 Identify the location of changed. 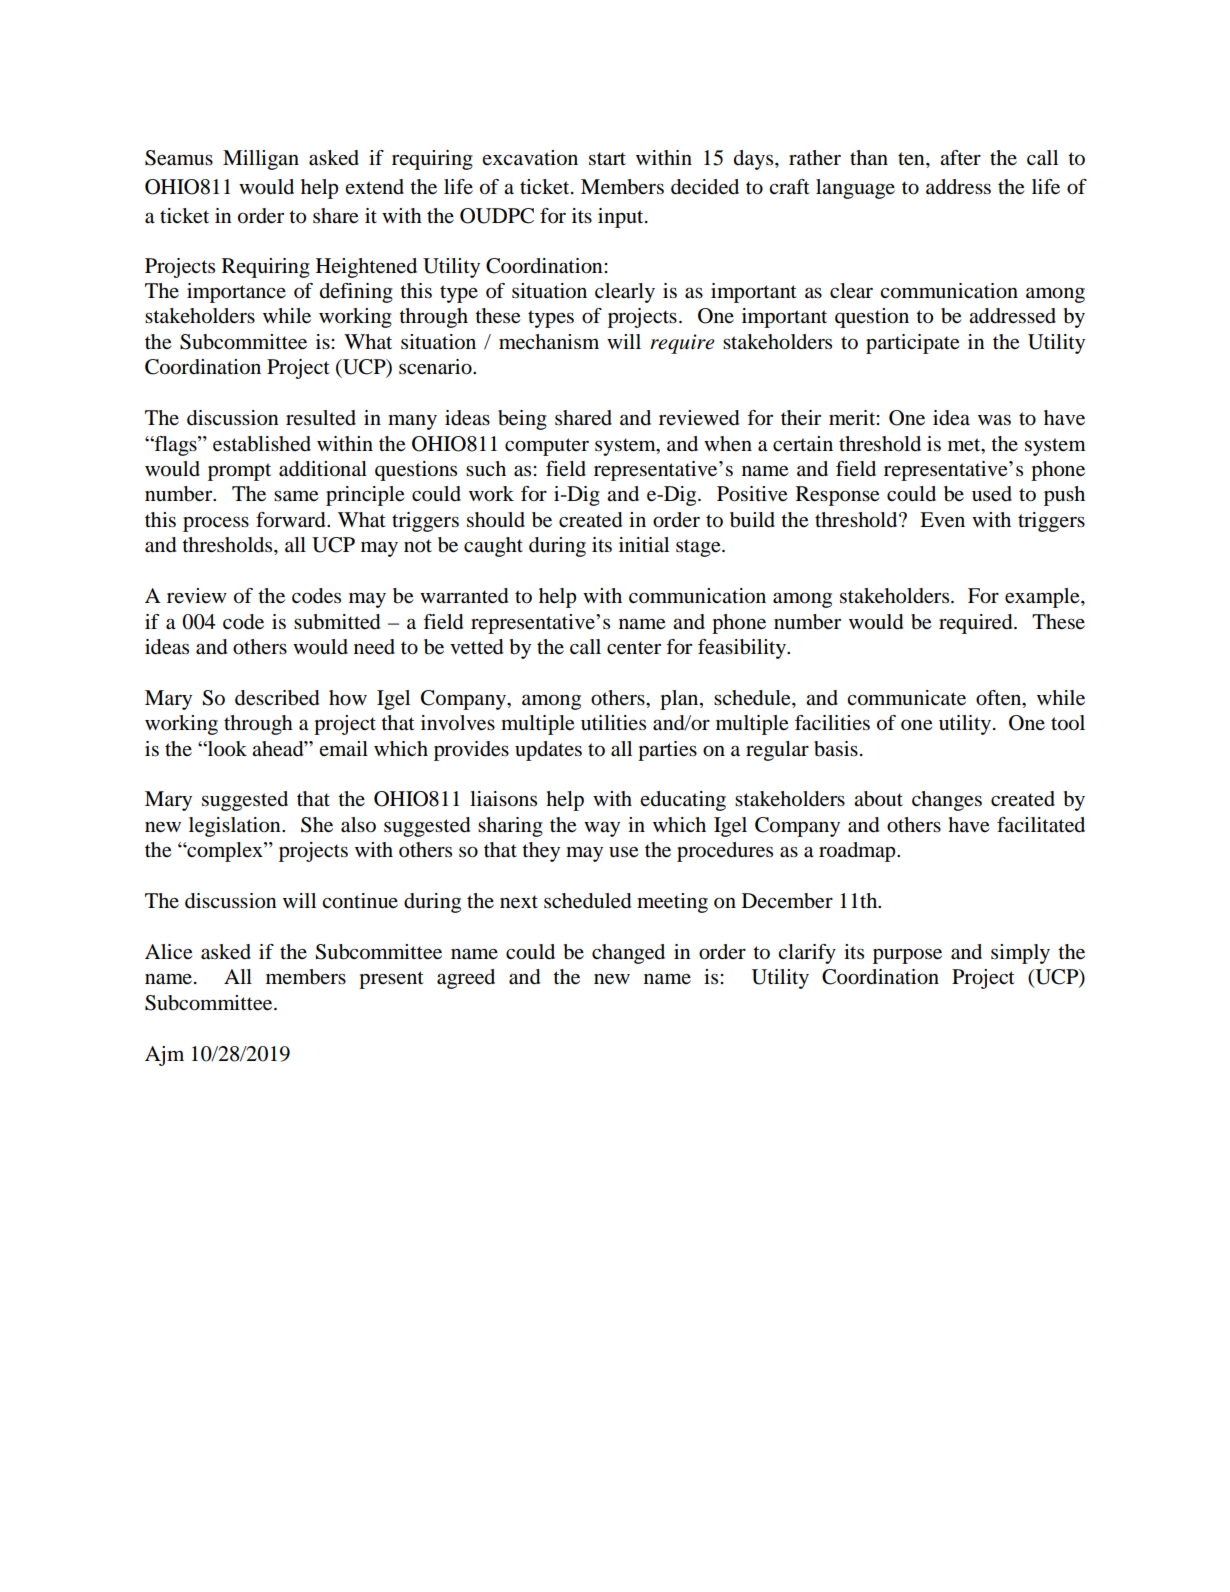
(628, 954).
